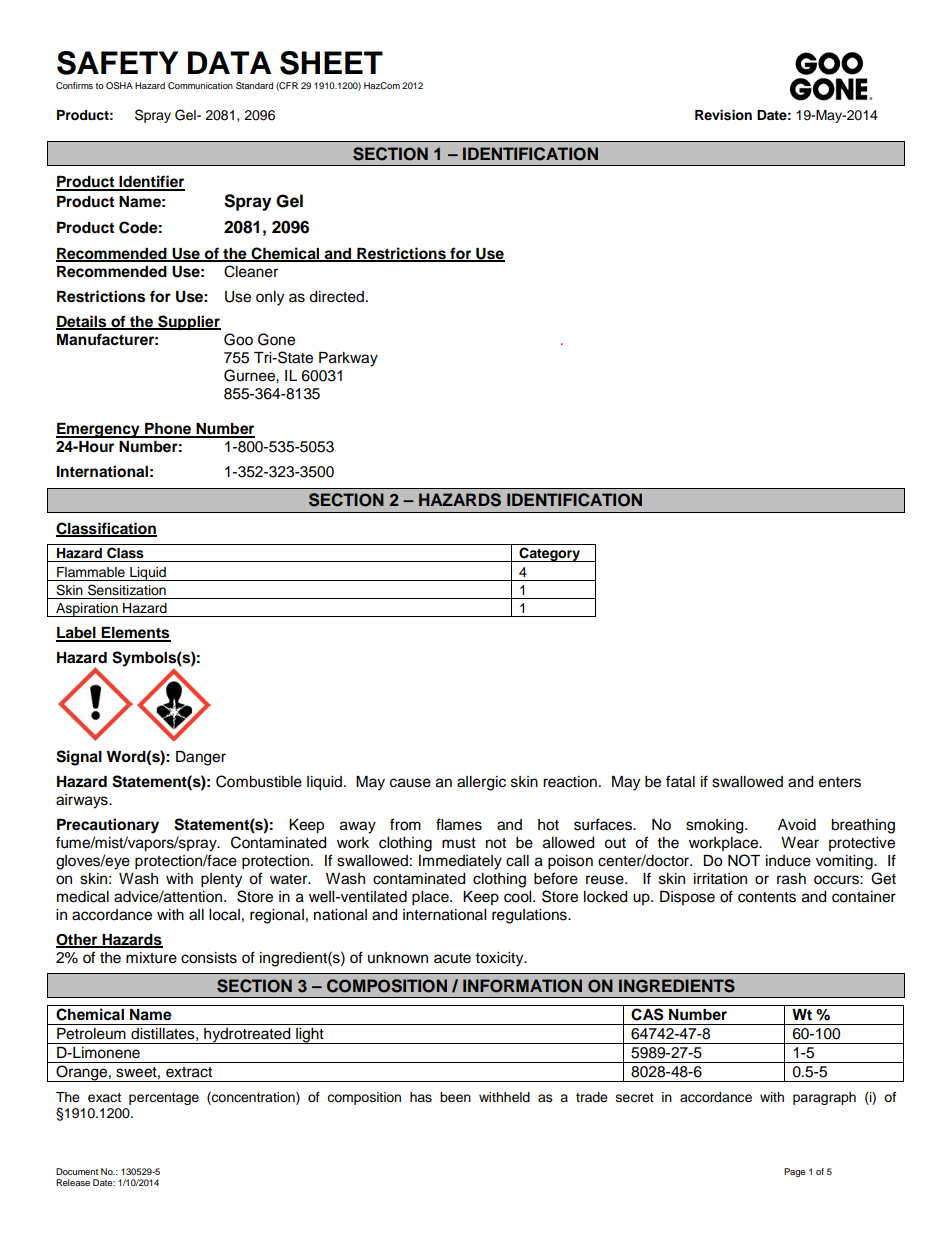 Image resolution: width=952 pixels, height=1233 pixels. I want to click on Immediately, so click(460, 862).
